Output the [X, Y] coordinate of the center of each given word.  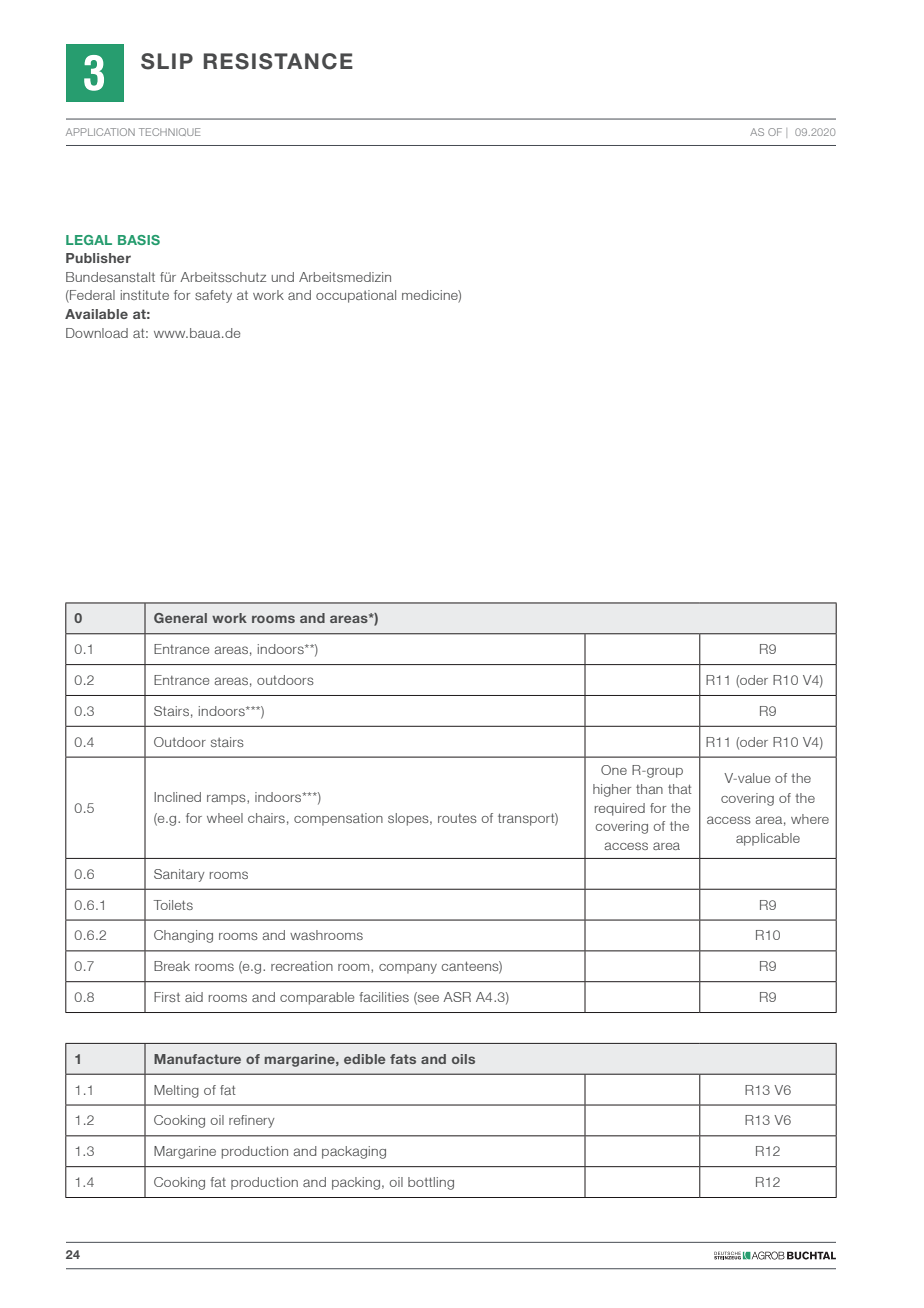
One [614, 770]
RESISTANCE [278, 61]
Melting [176, 1091]
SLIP [167, 61]
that [680, 789]
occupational [356, 296]
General [180, 618]
